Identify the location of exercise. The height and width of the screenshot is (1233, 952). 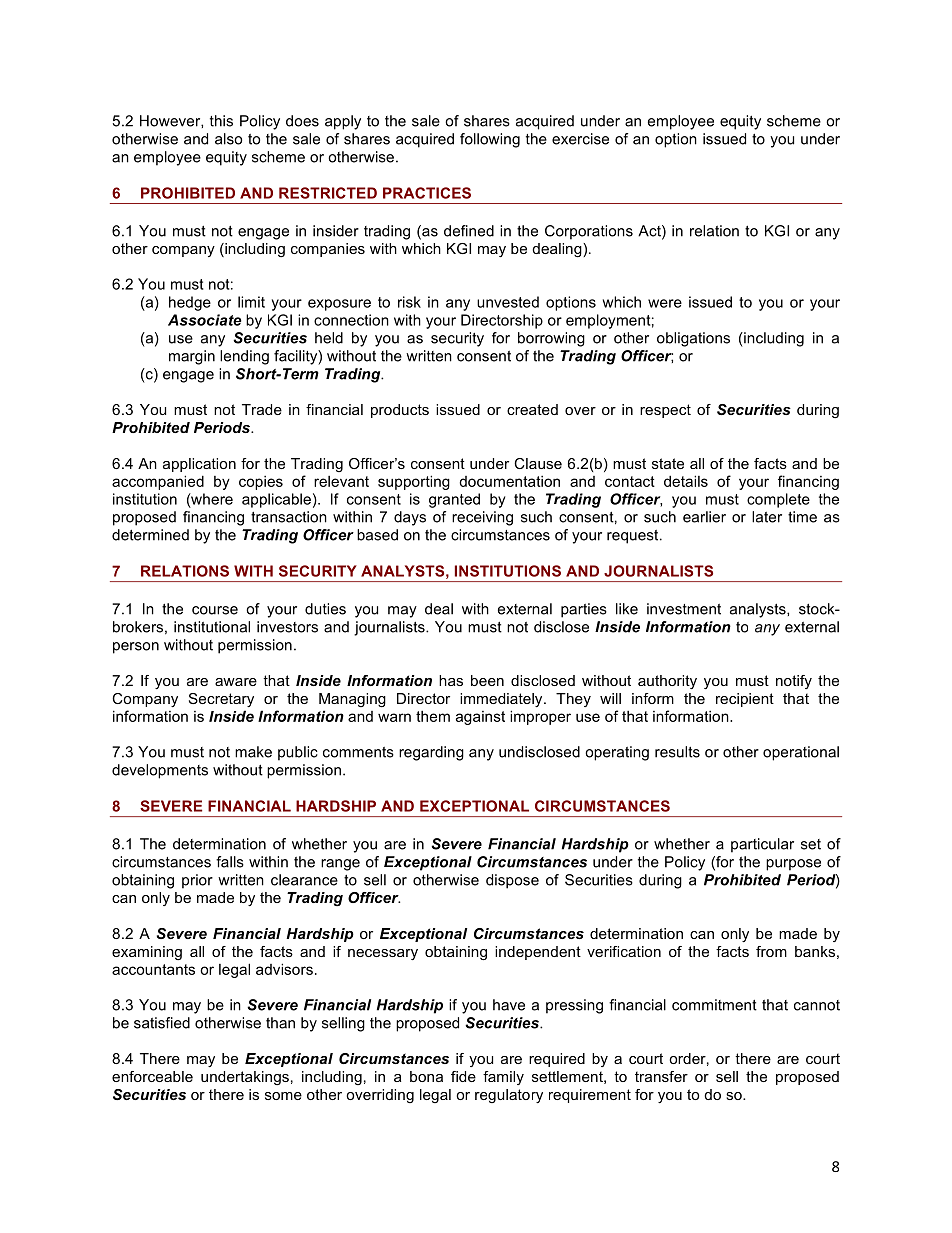
(580, 139).
